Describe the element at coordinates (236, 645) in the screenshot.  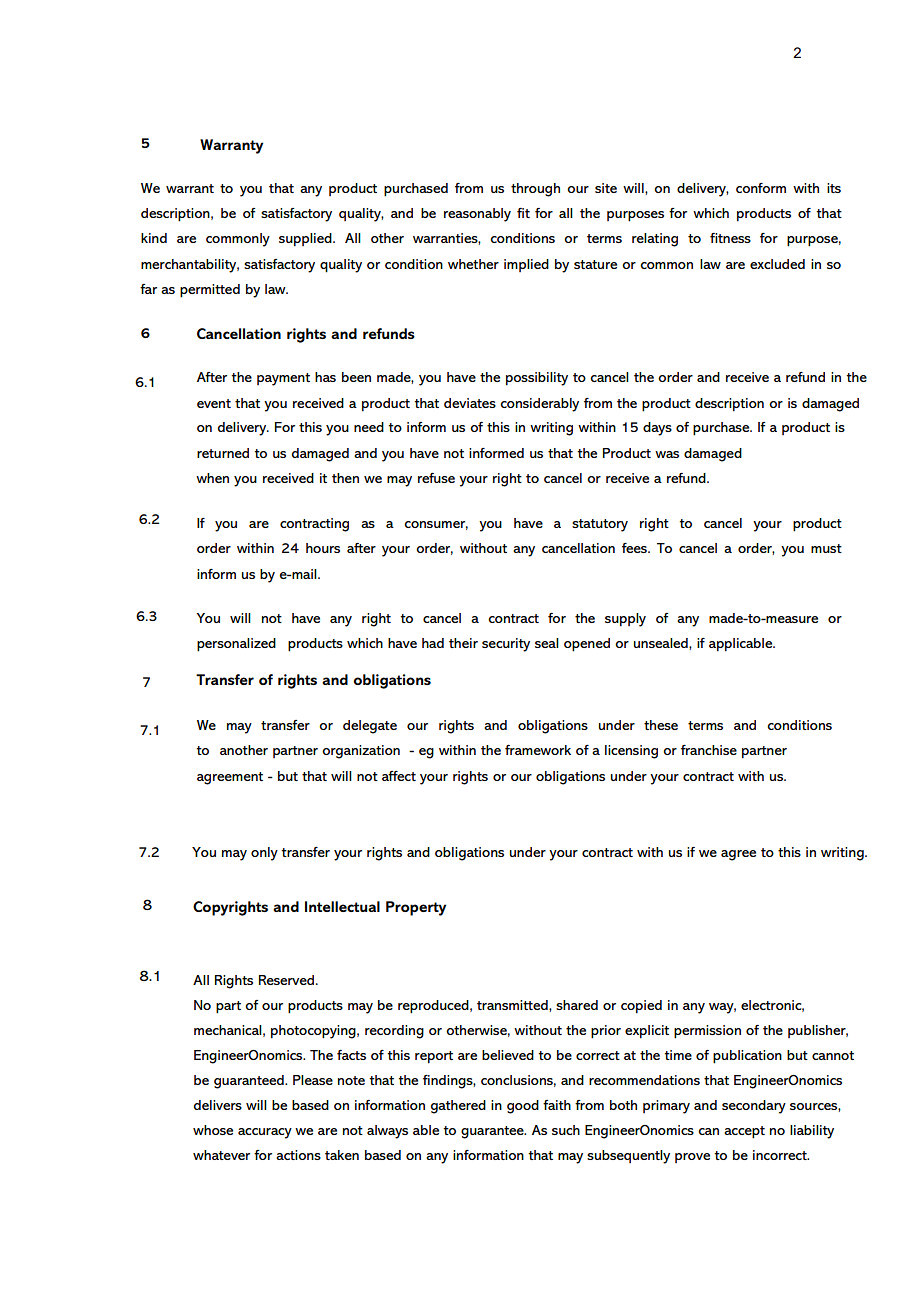
I see `personalized` at that location.
